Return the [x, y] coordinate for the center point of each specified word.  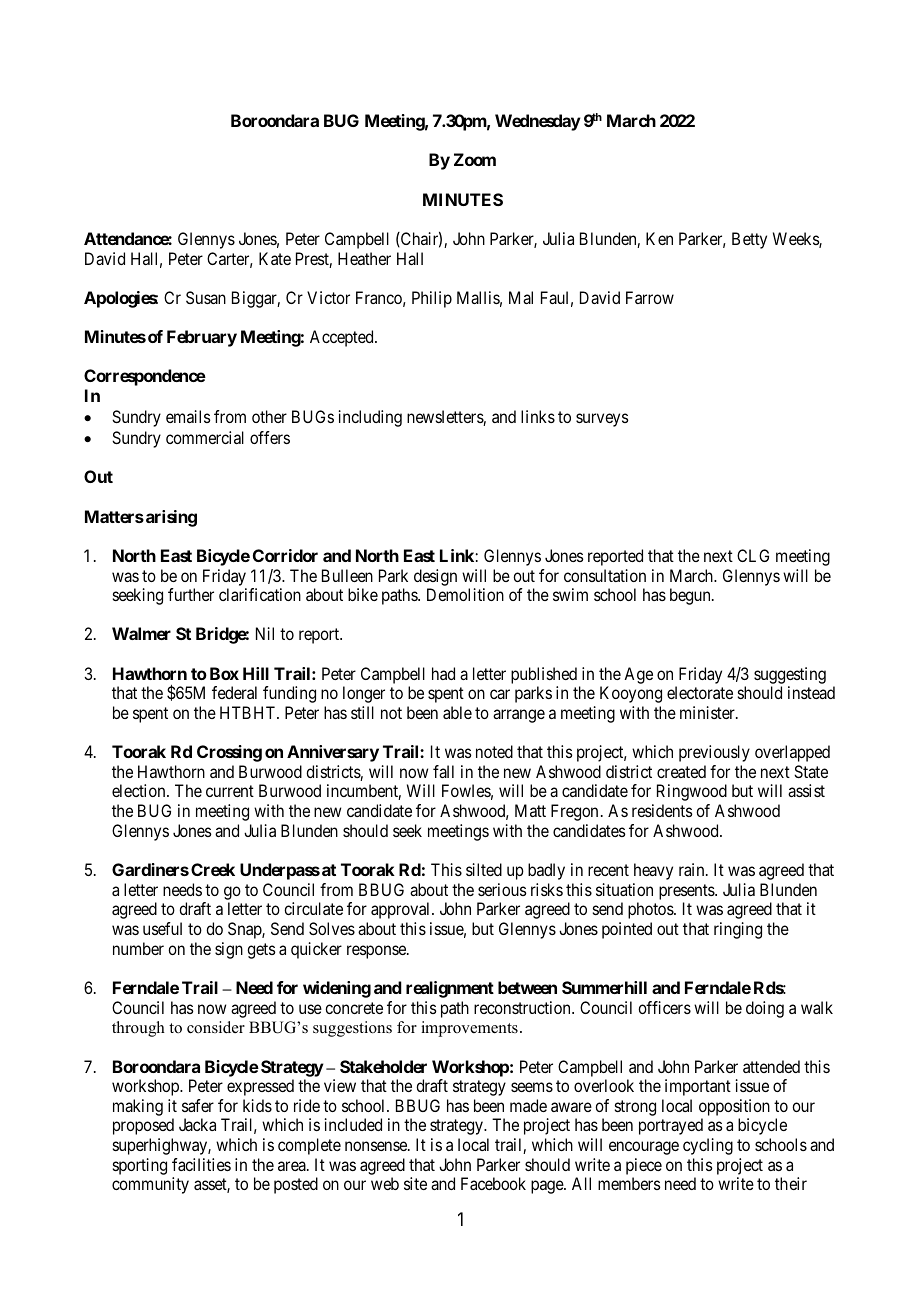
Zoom [475, 159]
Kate [275, 258]
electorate [700, 692]
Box [224, 673]
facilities [201, 1164]
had [443, 673]
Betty [749, 240]
